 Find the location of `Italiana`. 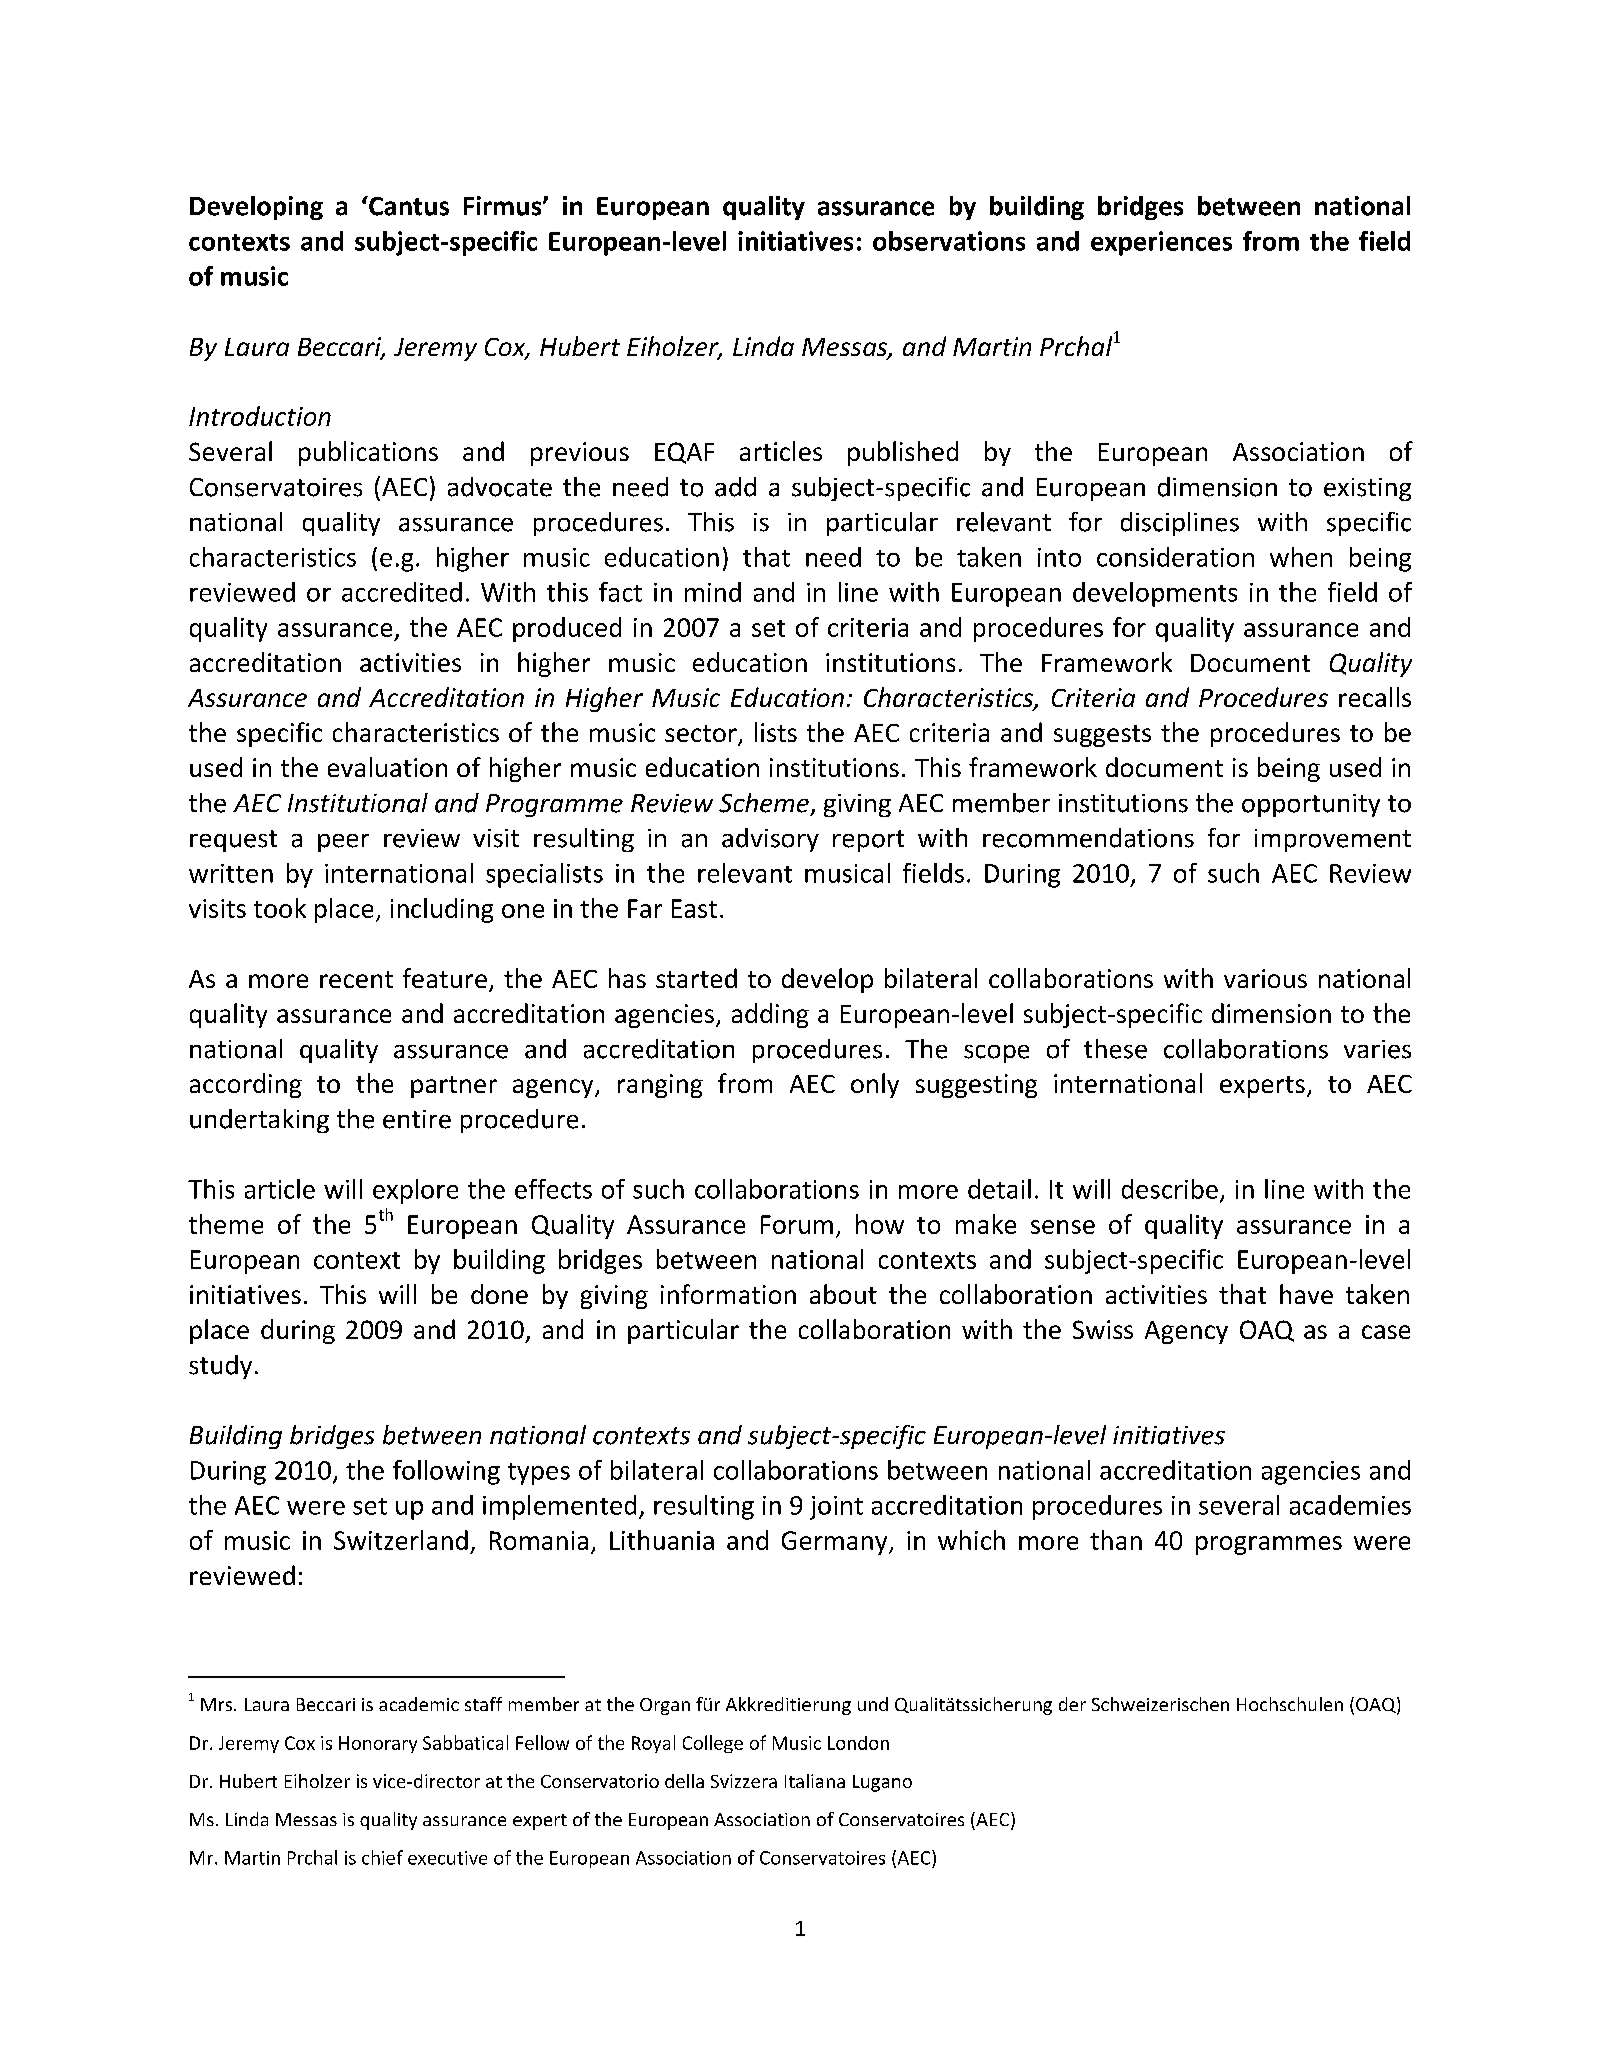

Italiana is located at coordinates (815, 1781).
